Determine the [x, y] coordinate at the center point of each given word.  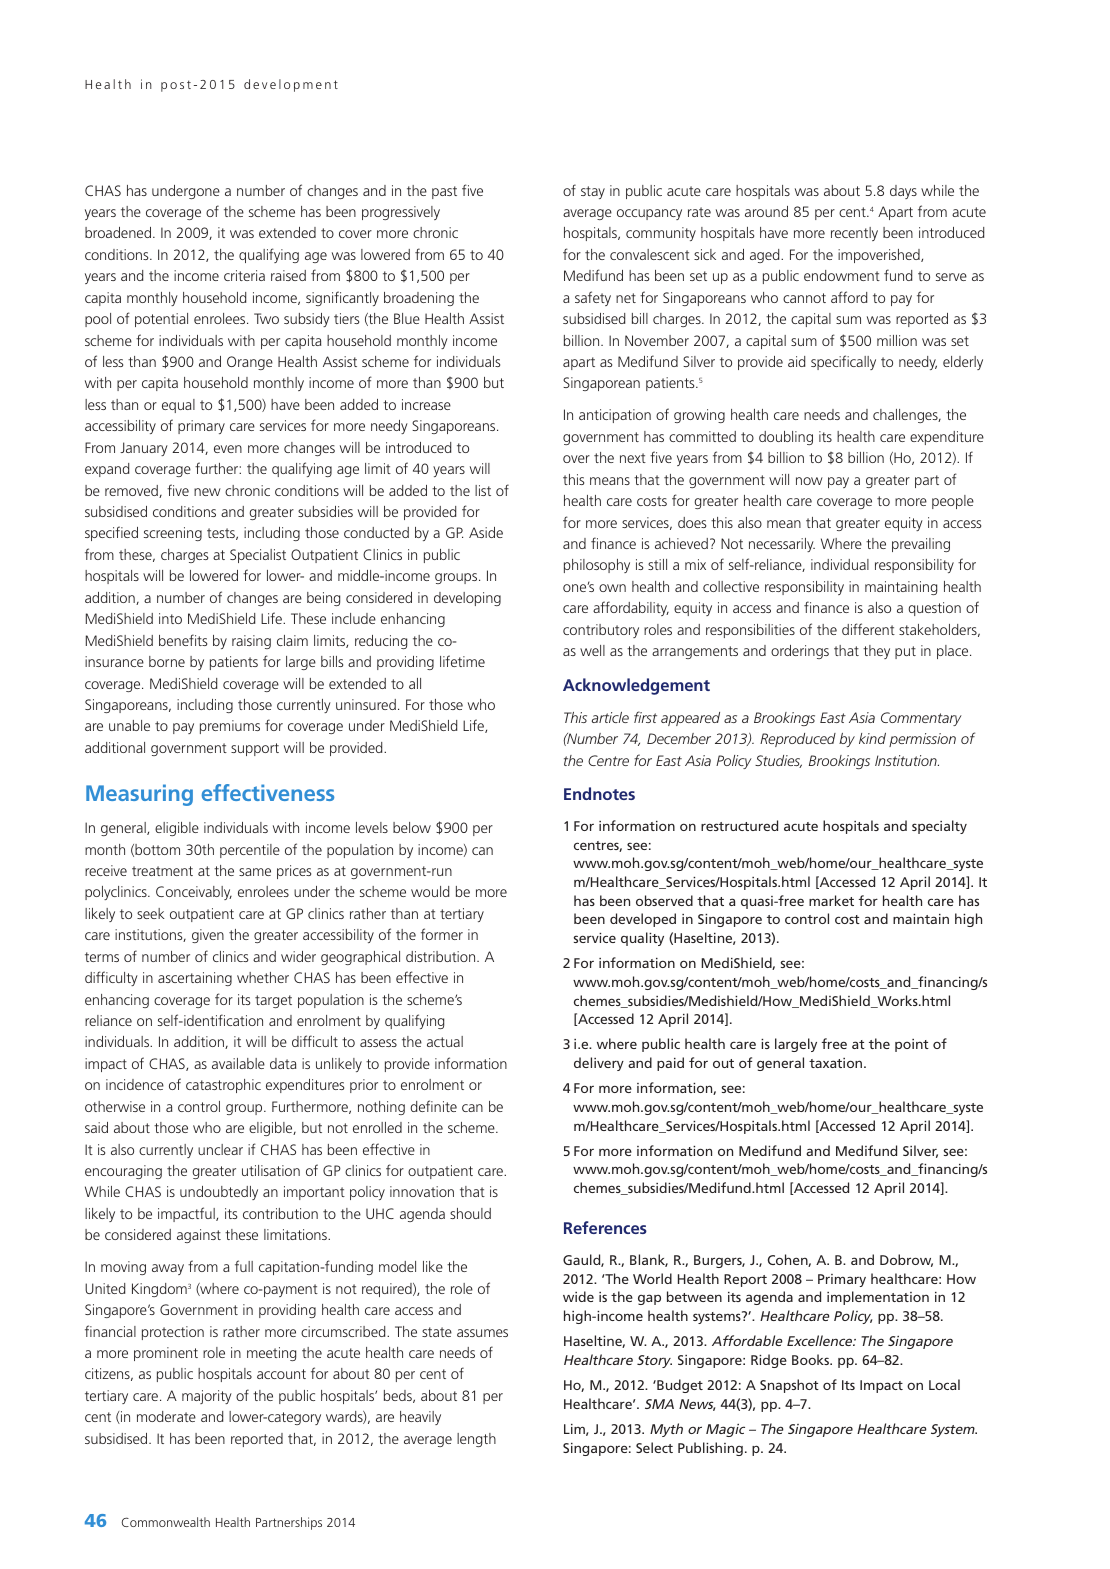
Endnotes [599, 793]
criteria [244, 275]
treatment [162, 871]
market [831, 900]
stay [593, 192]
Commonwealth [165, 1522]
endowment [842, 275]
